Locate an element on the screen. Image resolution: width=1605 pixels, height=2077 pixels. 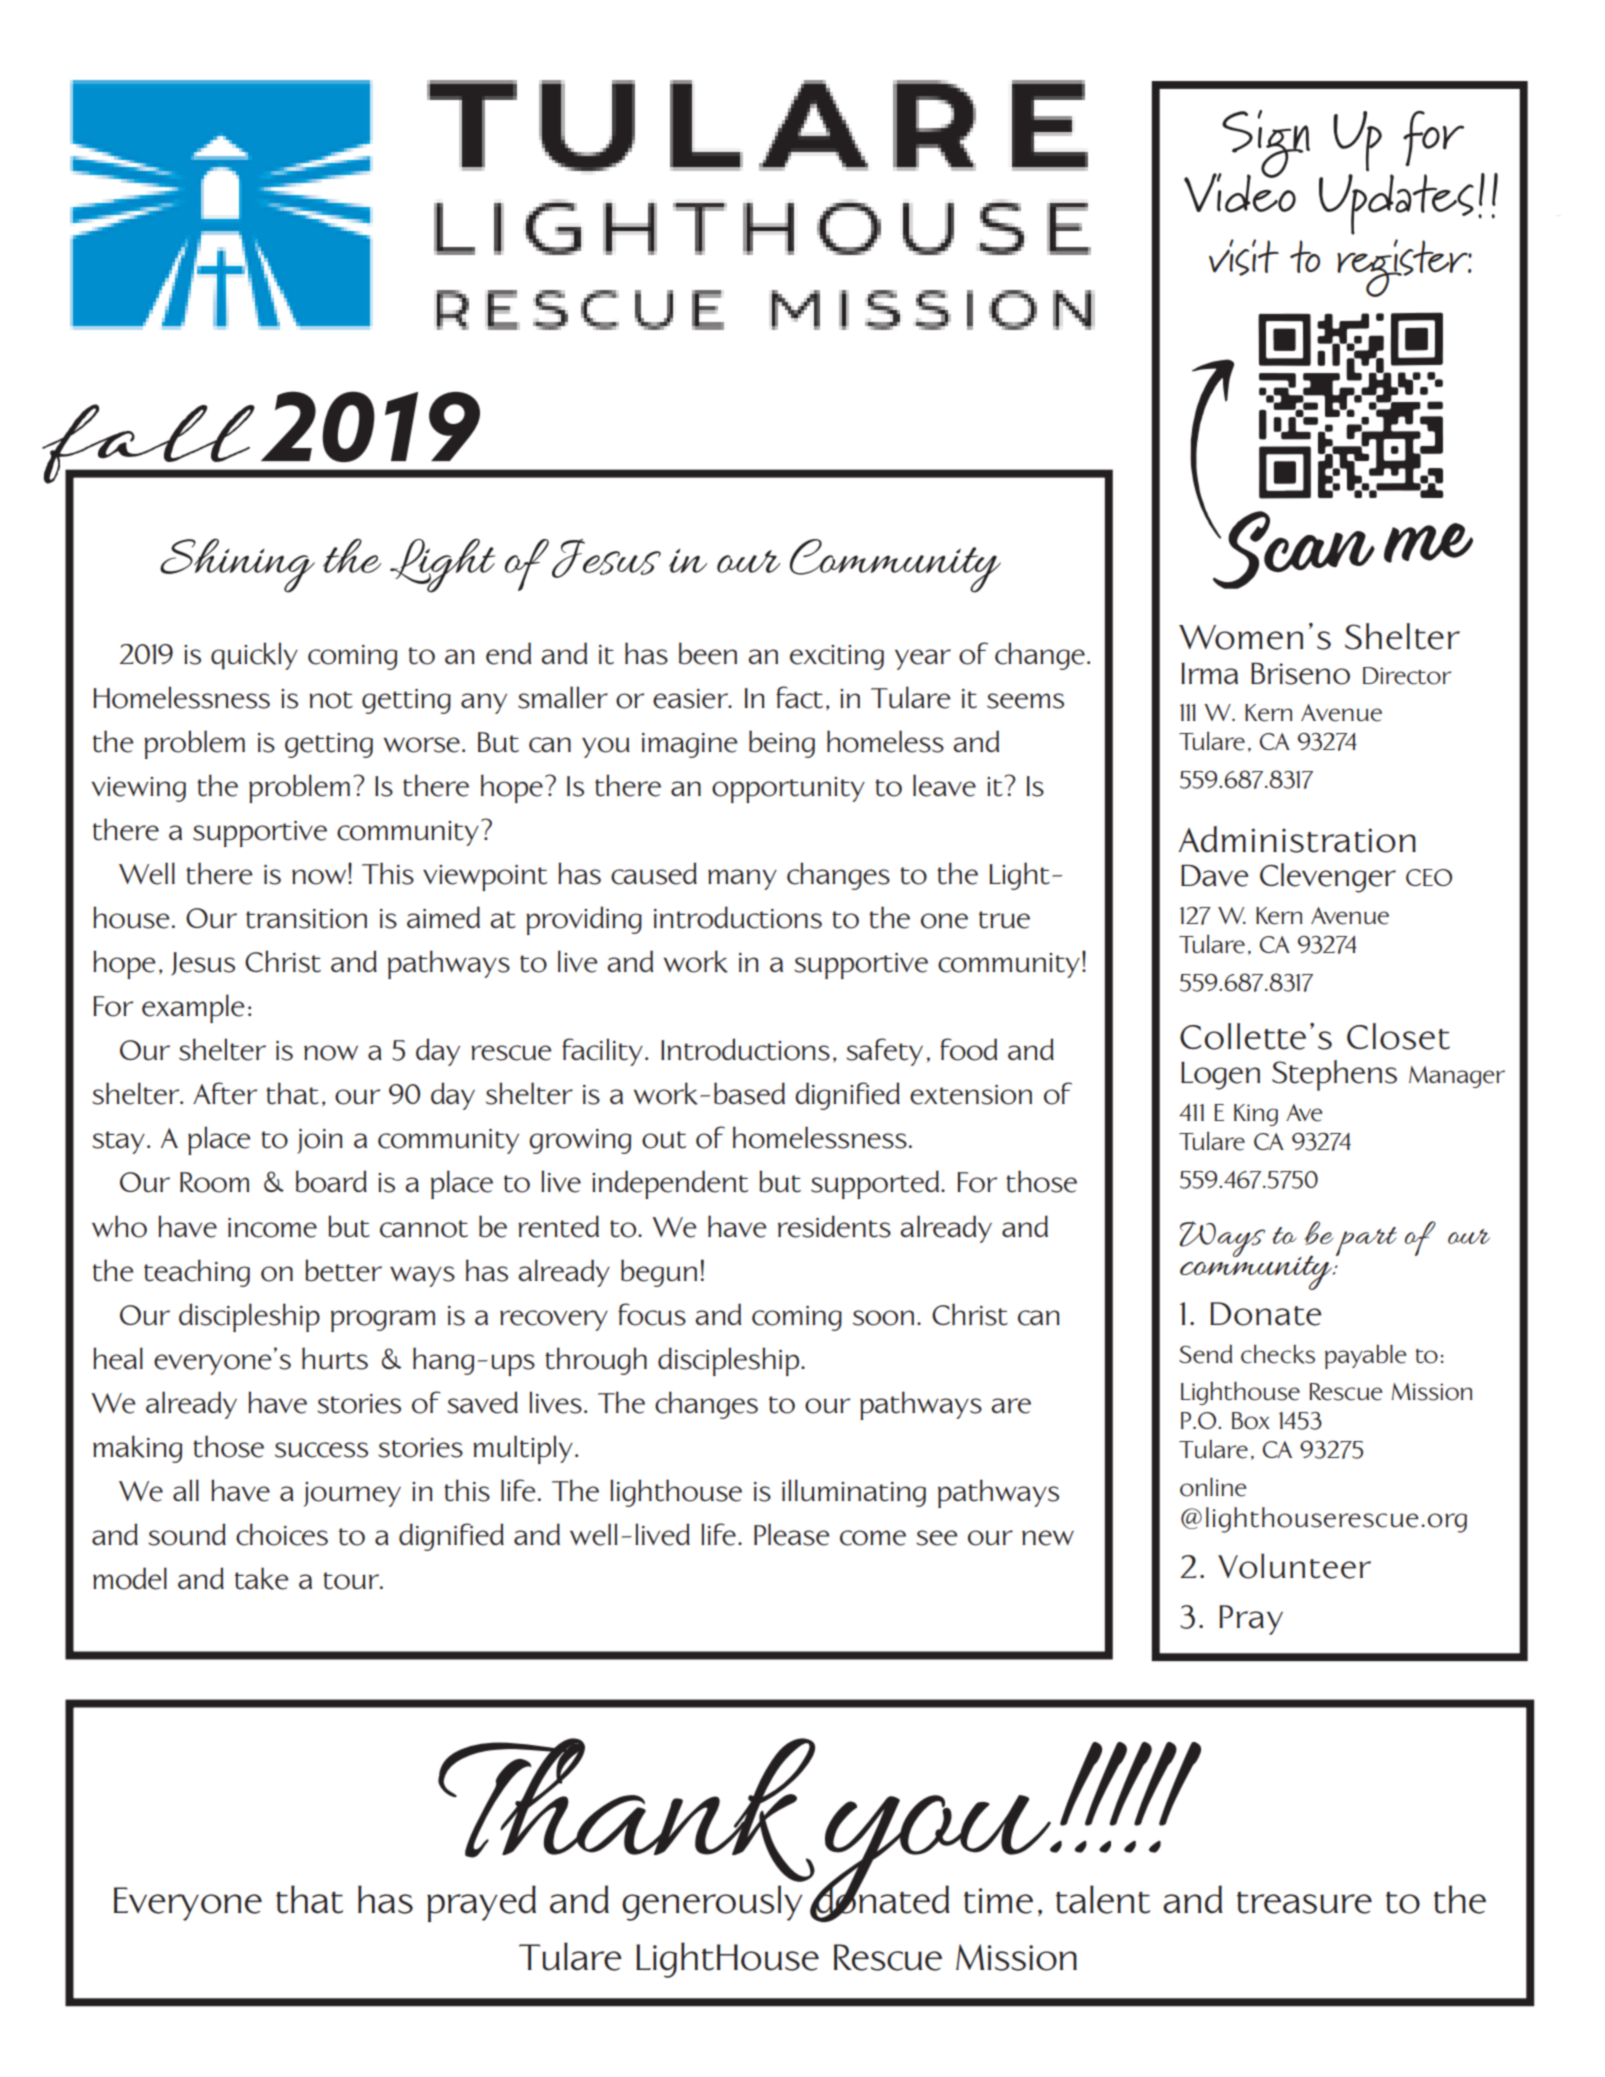
Sign is located at coordinates (1265, 145).
